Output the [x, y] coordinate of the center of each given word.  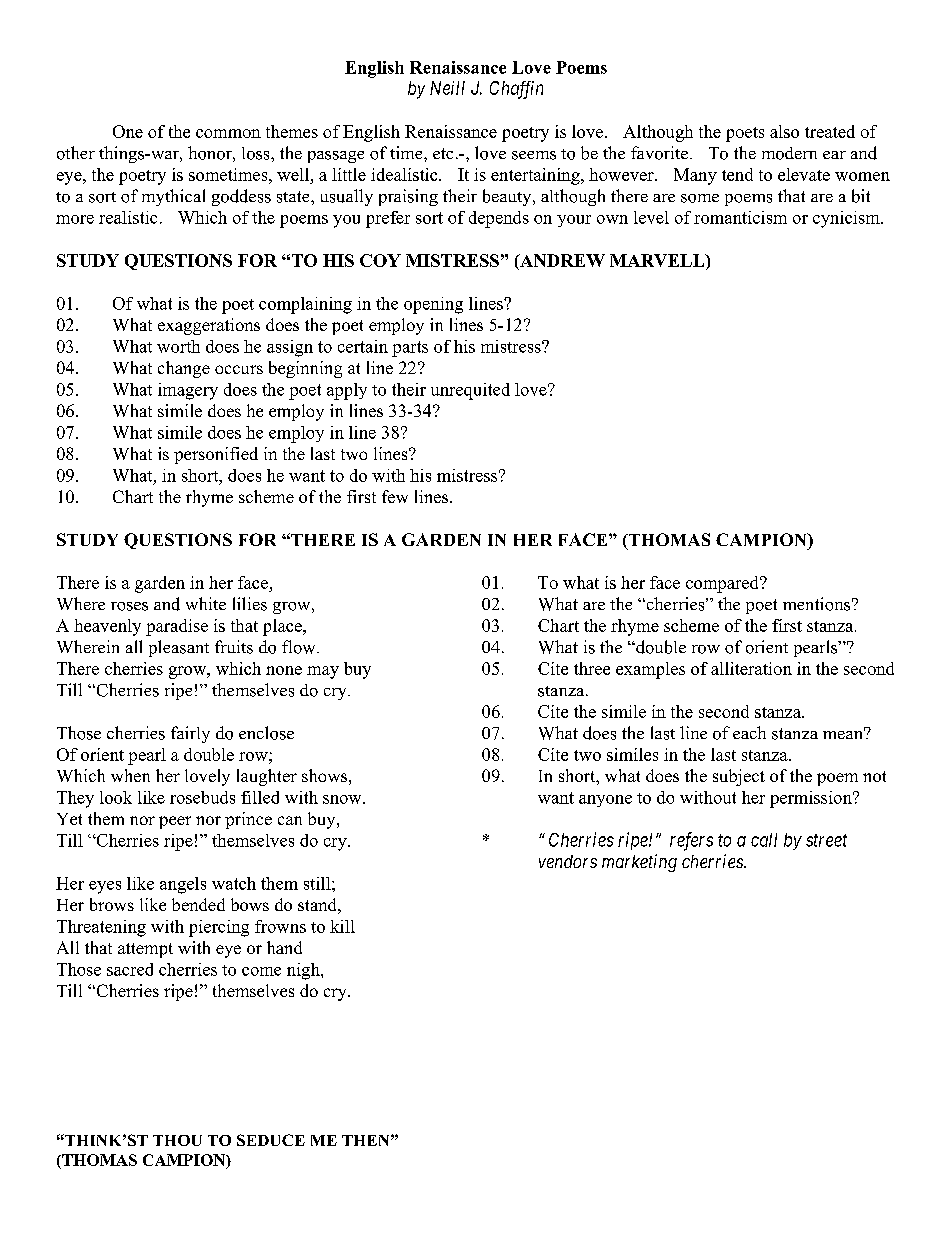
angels [183, 885]
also [784, 131]
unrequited [470, 391]
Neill [447, 88]
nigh [304, 971]
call [764, 840]
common [228, 133]
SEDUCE [271, 1140]
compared [723, 584]
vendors [568, 861]
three [592, 668]
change [184, 369]
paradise [177, 627]
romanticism [740, 217]
